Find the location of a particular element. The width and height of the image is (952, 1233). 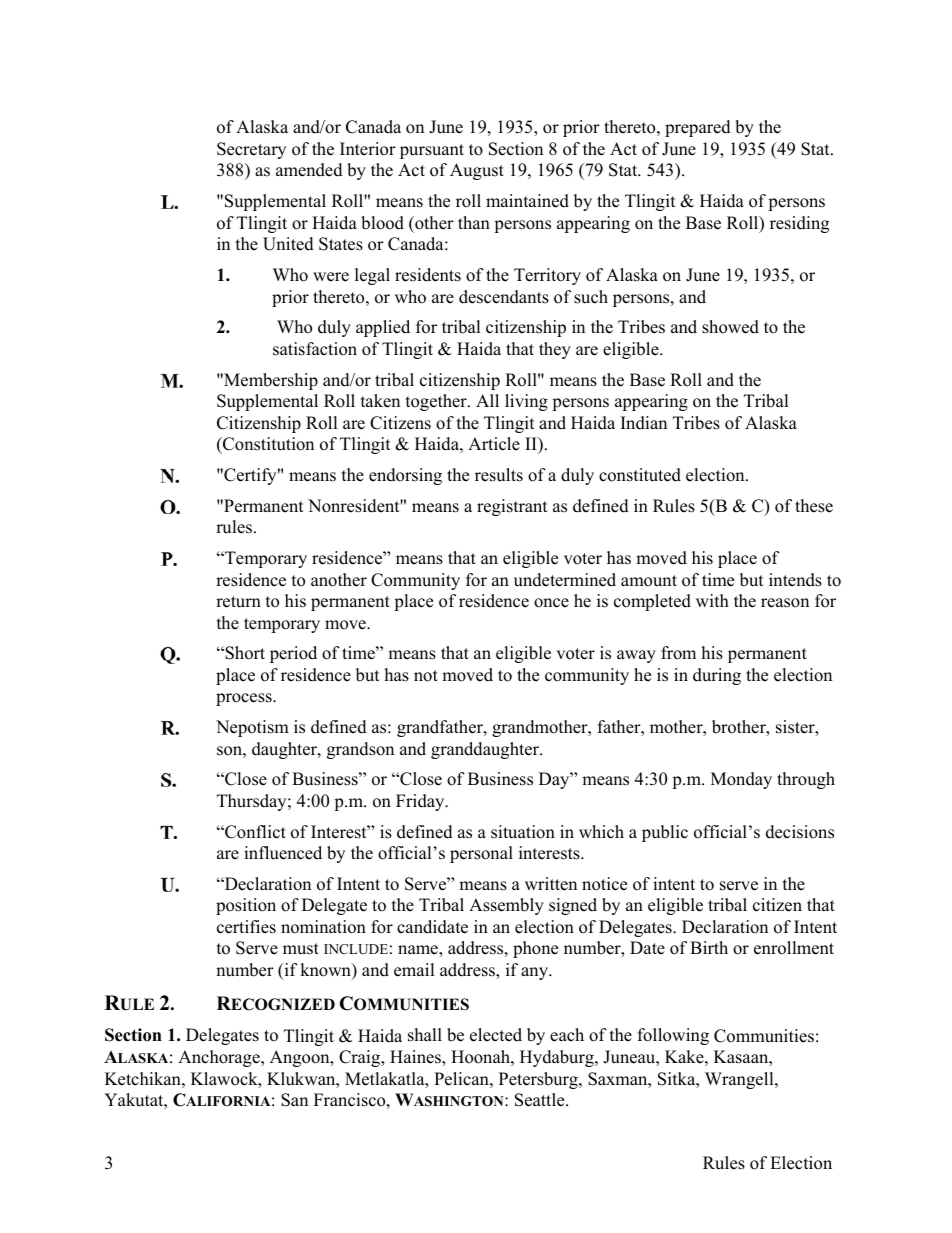

once is located at coordinates (551, 603).
